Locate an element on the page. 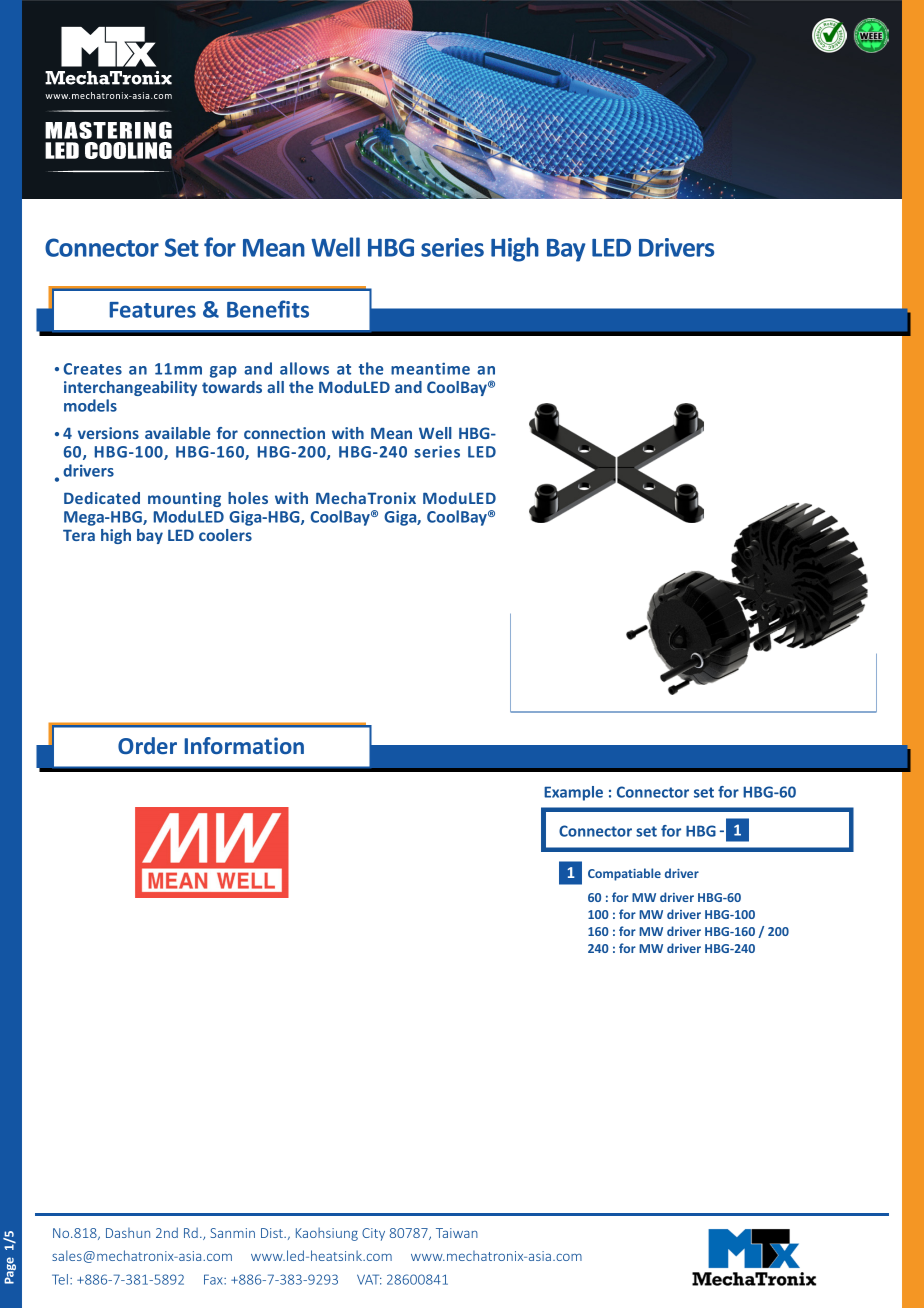 The width and height of the page is (924, 1308). holes is located at coordinates (248, 498).
